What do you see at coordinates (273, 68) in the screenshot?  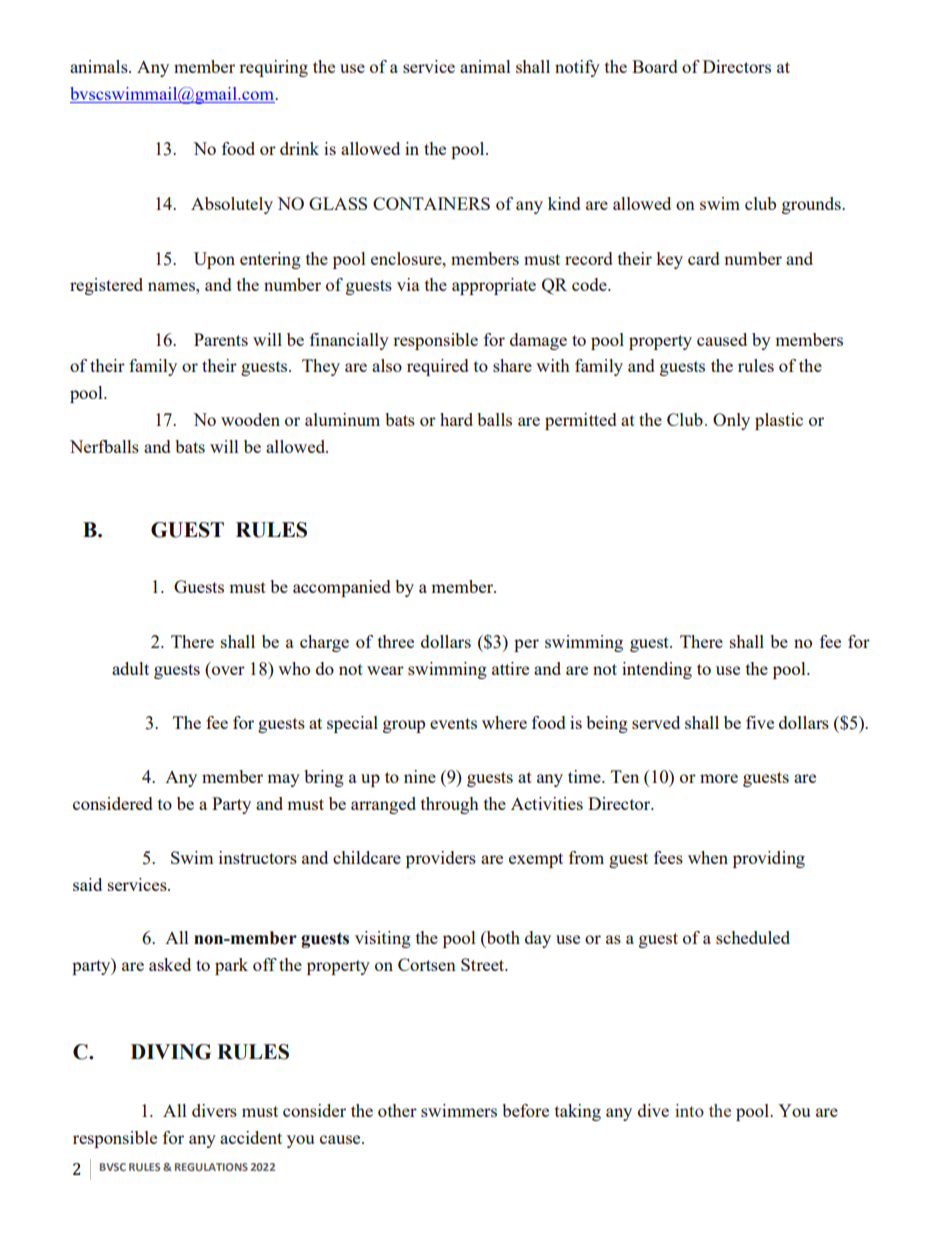 I see `requiring` at bounding box center [273, 68].
